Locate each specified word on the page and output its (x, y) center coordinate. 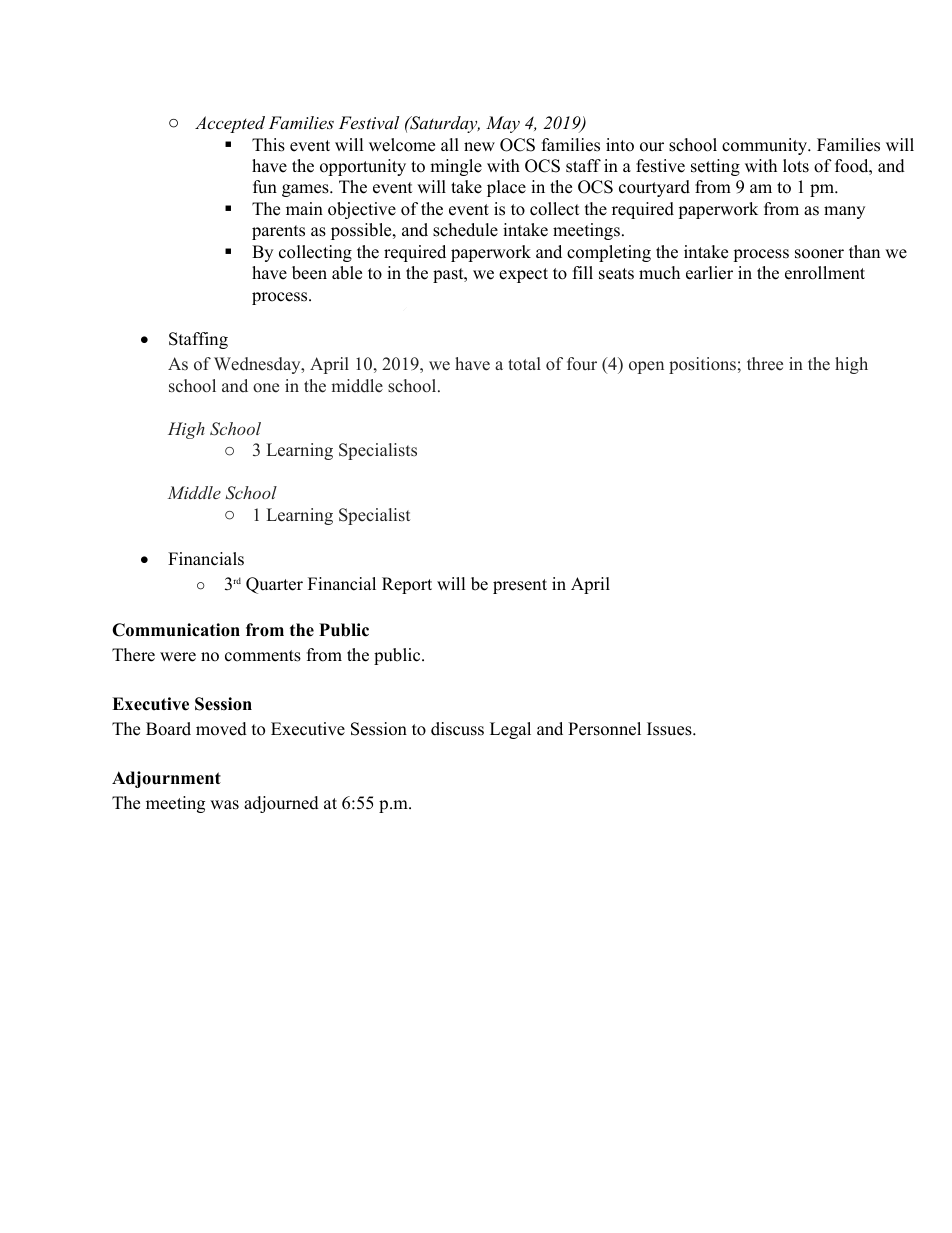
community (765, 146)
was (224, 805)
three (765, 364)
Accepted (230, 124)
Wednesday (258, 365)
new (479, 147)
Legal (510, 730)
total (524, 364)
